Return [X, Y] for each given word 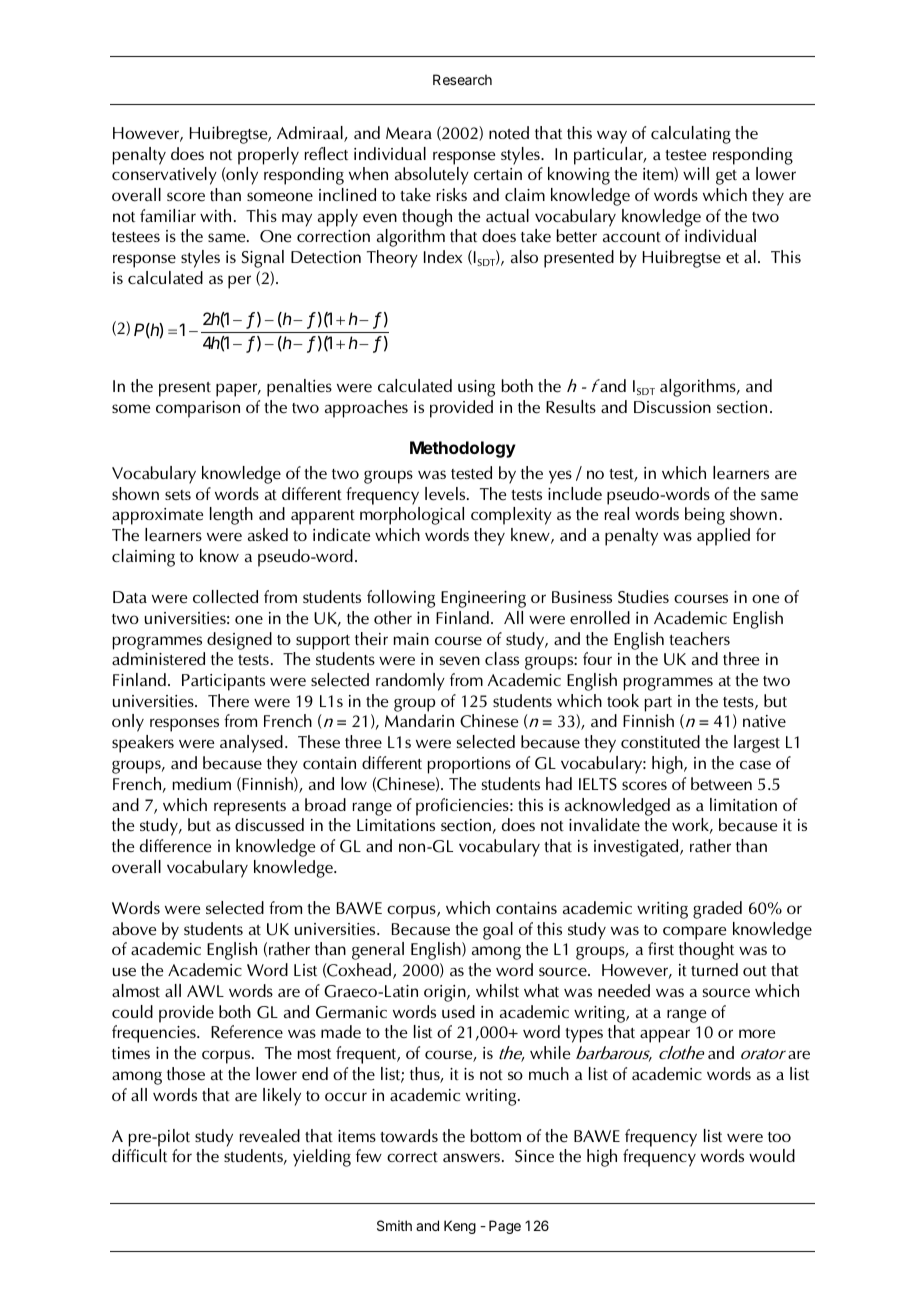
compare [694, 933]
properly [268, 156]
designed [239, 641]
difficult [139, 1155]
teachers [699, 639]
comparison [198, 409]
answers [473, 1158]
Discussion [672, 407]
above [134, 929]
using [476, 388]
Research [462, 79]
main [411, 639]
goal [498, 931]
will [696, 173]
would [772, 1155]
